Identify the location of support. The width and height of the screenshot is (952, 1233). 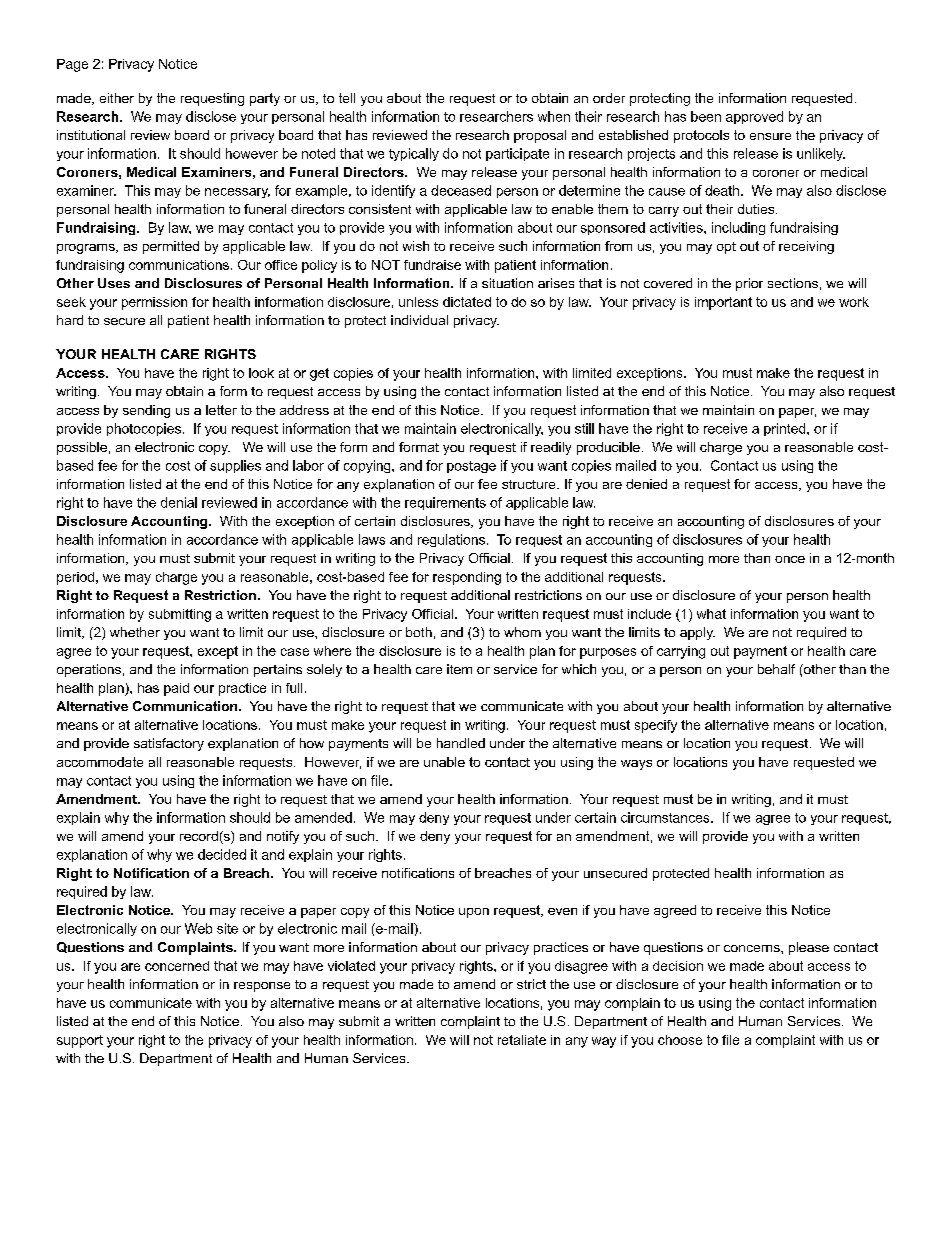
(80, 1041).
